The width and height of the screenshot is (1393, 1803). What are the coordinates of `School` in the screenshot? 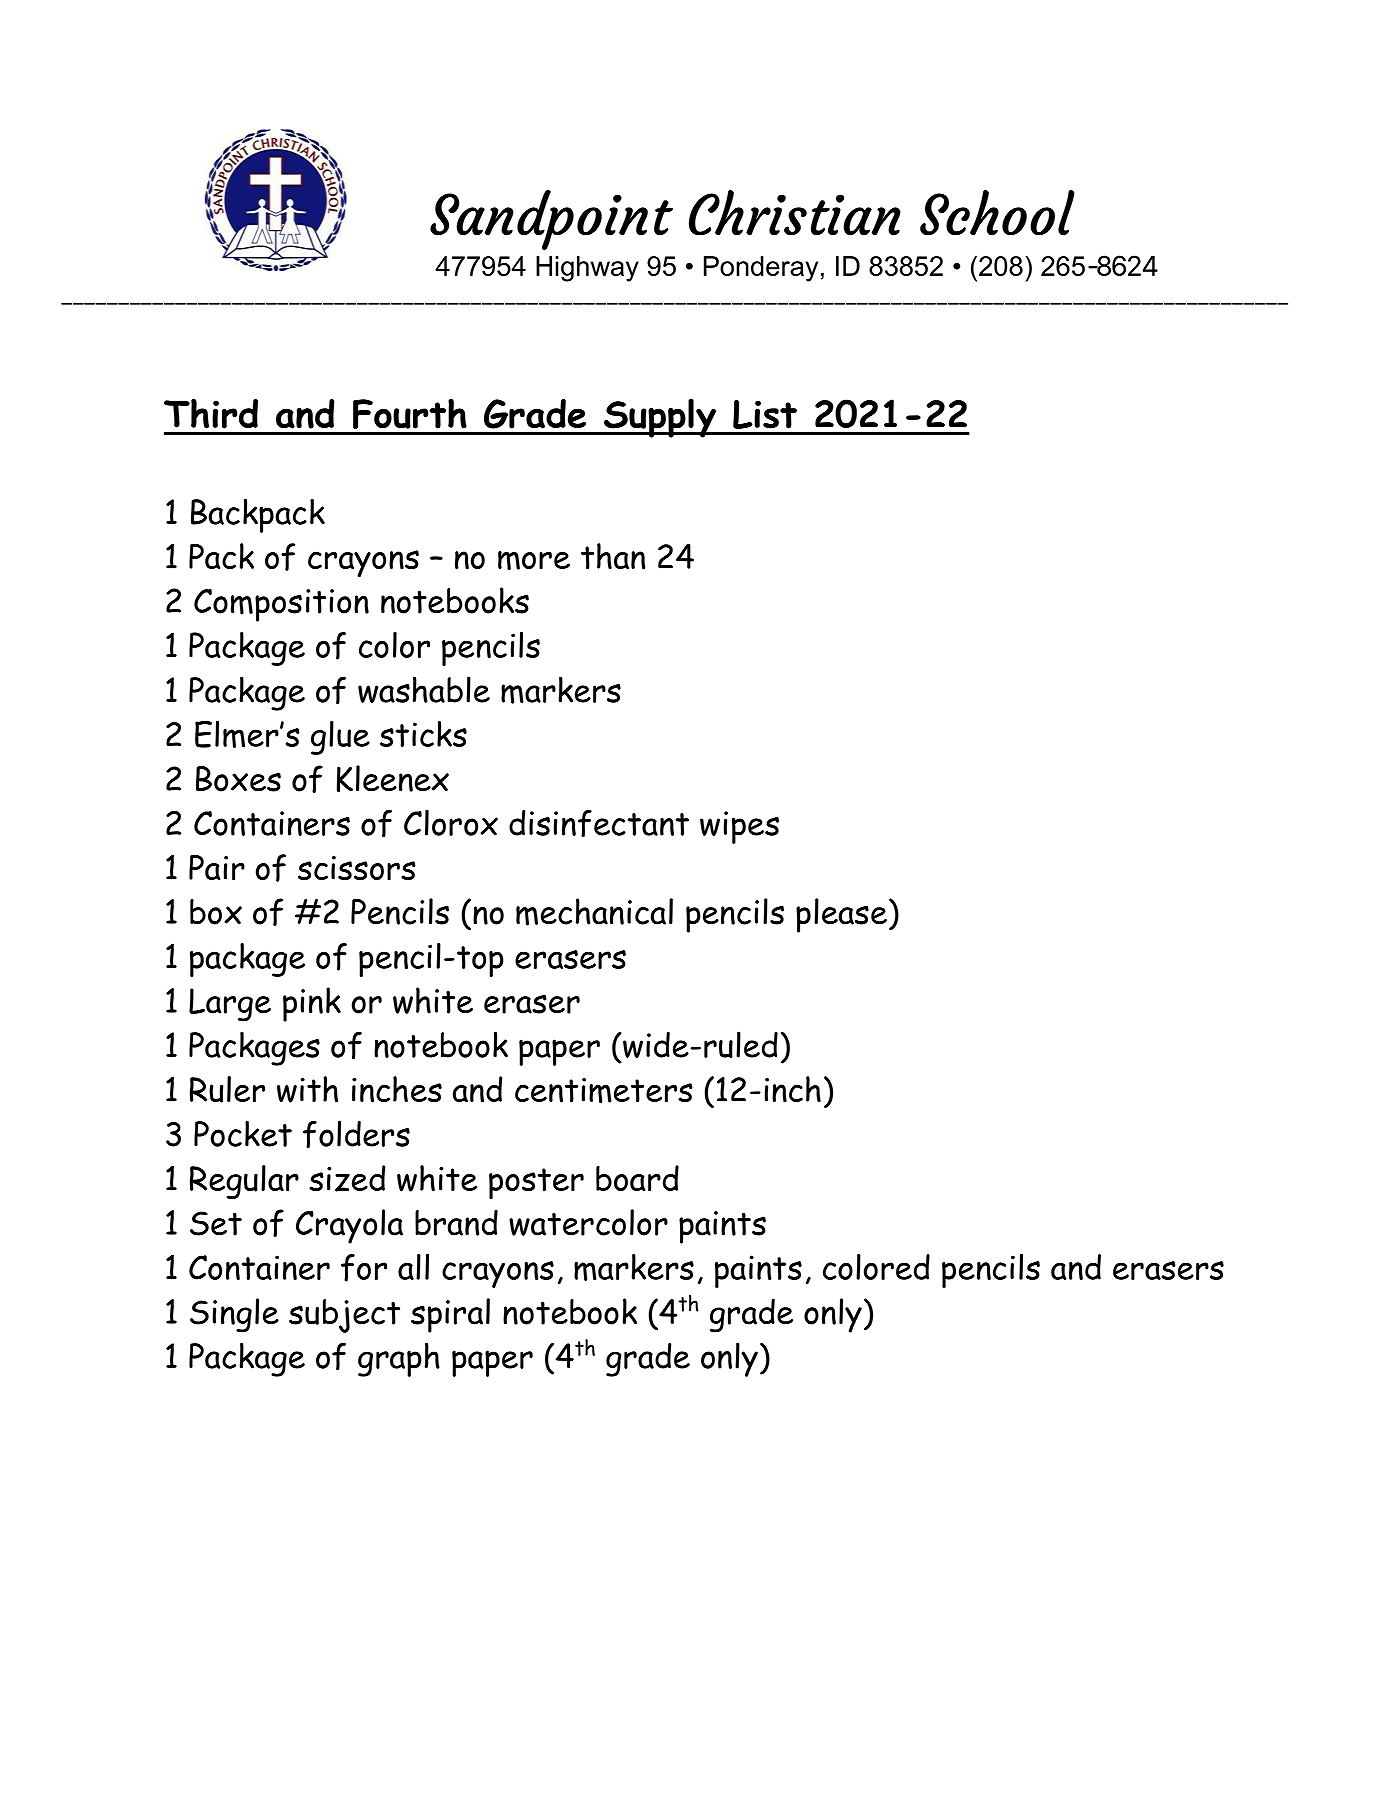 It's located at (997, 213).
